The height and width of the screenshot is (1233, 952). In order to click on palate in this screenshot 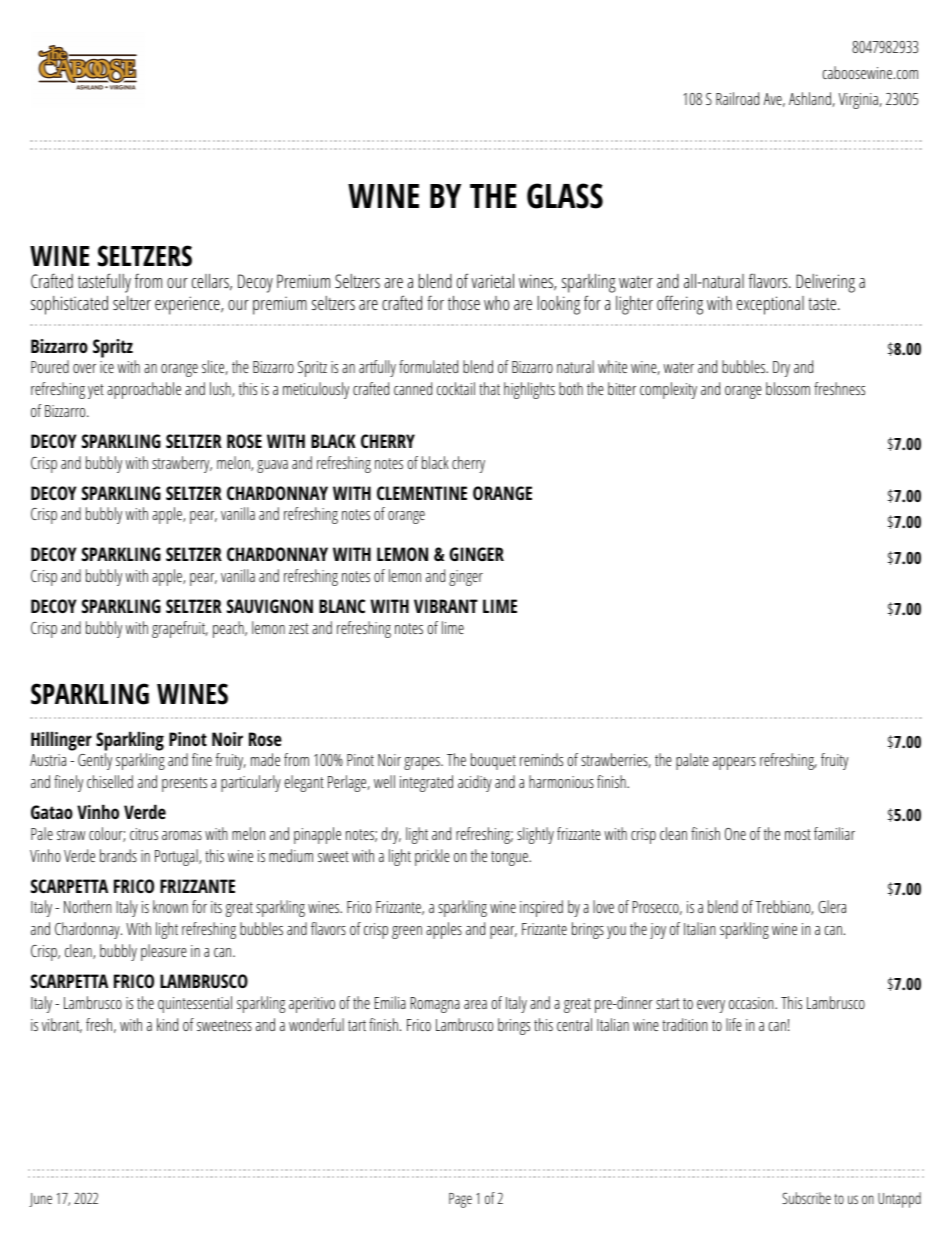, I will do `click(692, 761)`.
